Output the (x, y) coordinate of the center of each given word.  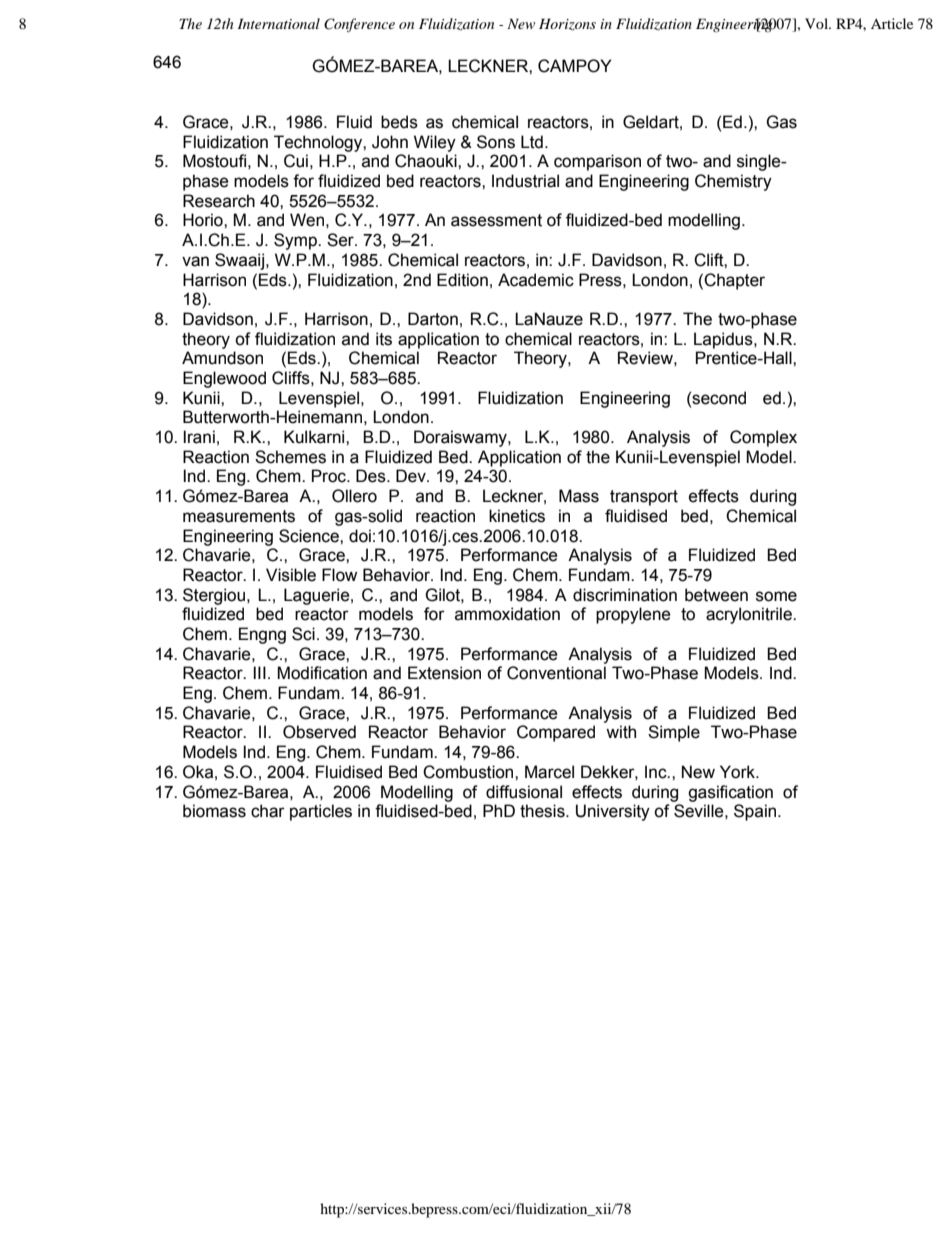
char (268, 811)
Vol (817, 23)
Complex (763, 438)
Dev (412, 476)
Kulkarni (315, 437)
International (279, 23)
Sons (496, 142)
